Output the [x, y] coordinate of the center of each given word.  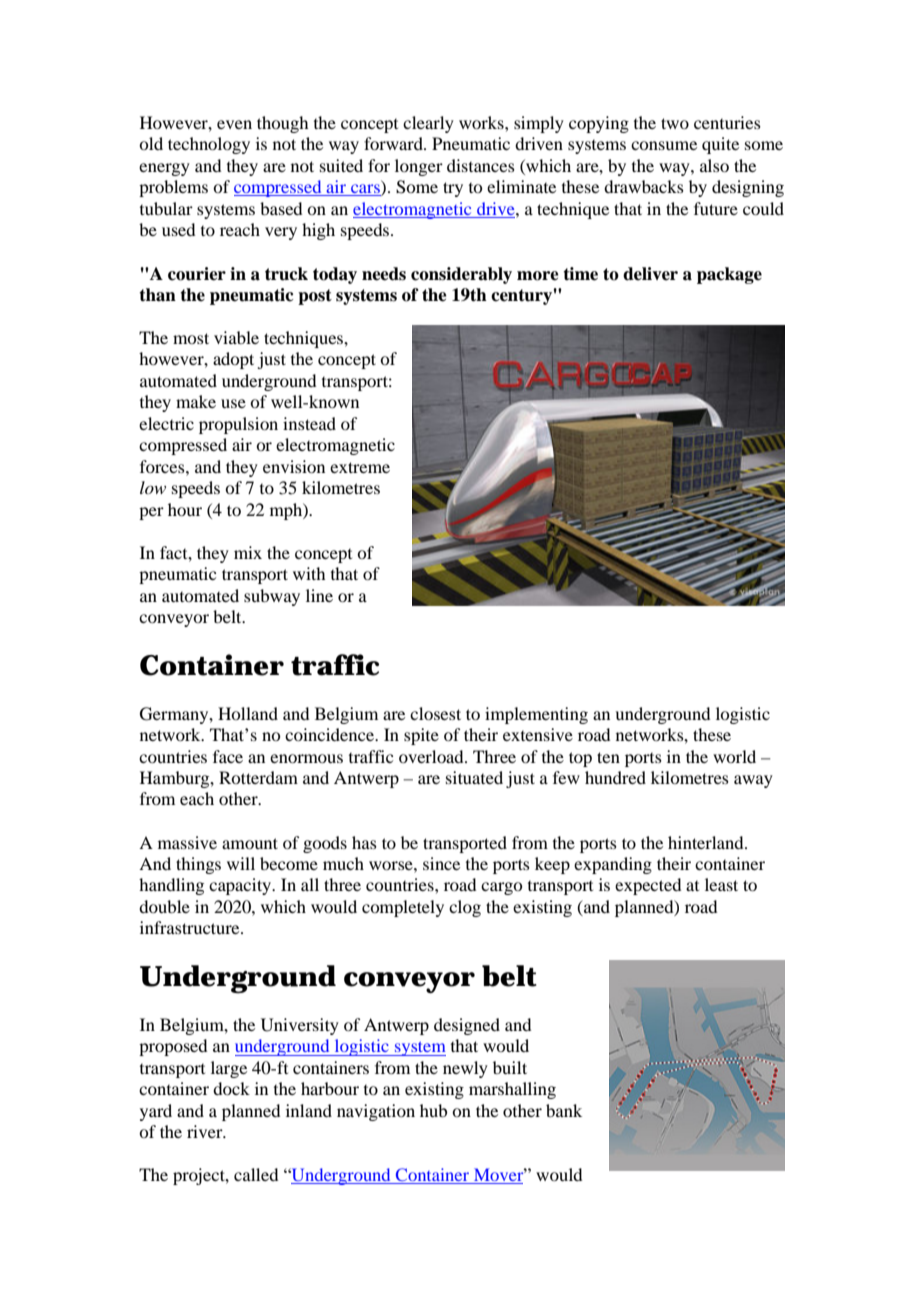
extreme [360, 467]
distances [481, 165]
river [206, 1131]
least [721, 884]
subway [272, 597]
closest [435, 713]
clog [465, 908]
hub [433, 1110]
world [734, 756]
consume [664, 145]
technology [209, 145]
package [729, 275]
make [196, 401]
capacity [241, 886]
